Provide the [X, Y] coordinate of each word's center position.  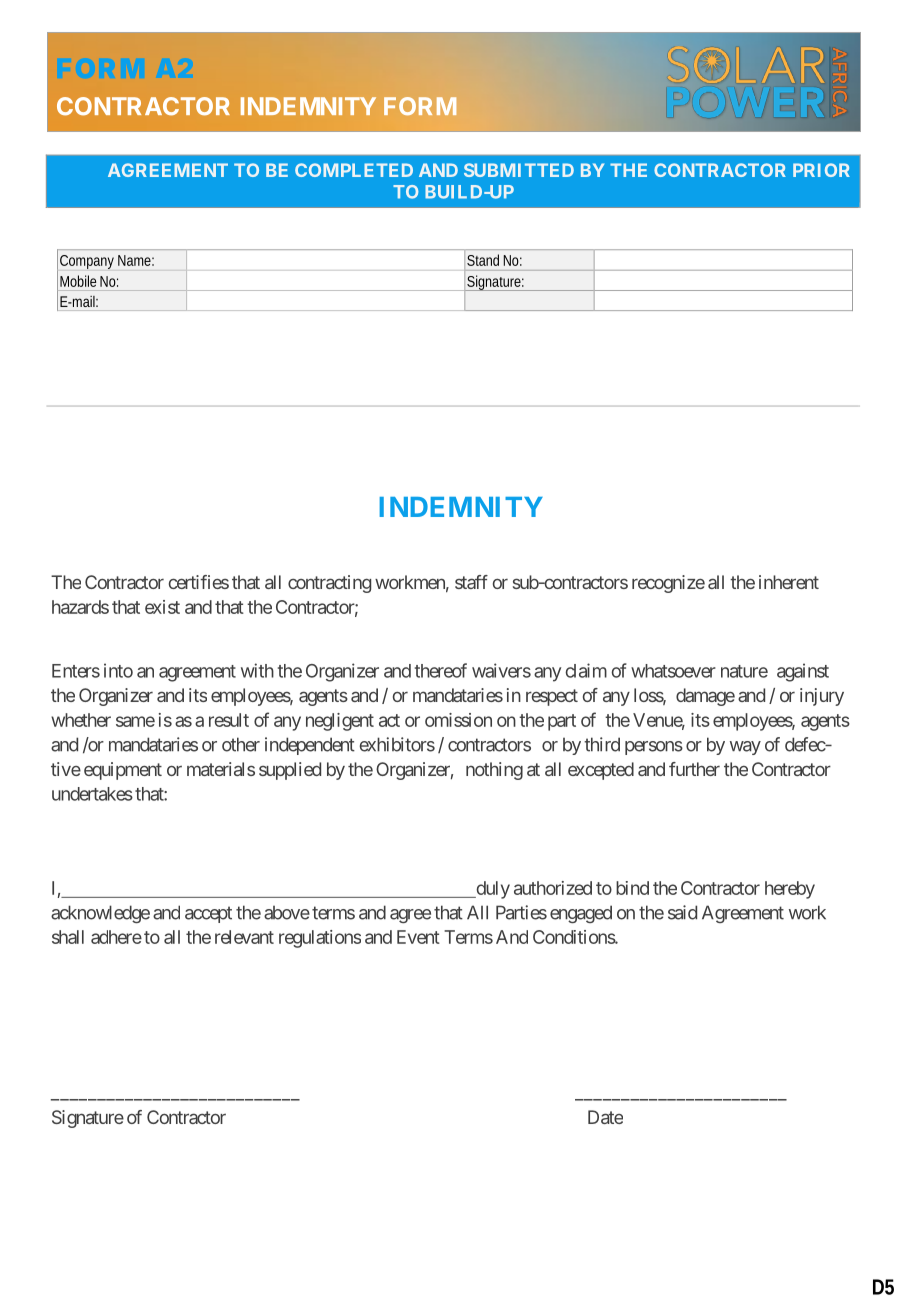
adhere [116, 937]
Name [136, 260]
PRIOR [821, 170]
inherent [789, 582]
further [694, 769]
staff [471, 582]
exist [162, 607]
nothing [494, 771]
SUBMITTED [519, 170]
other [241, 744]
